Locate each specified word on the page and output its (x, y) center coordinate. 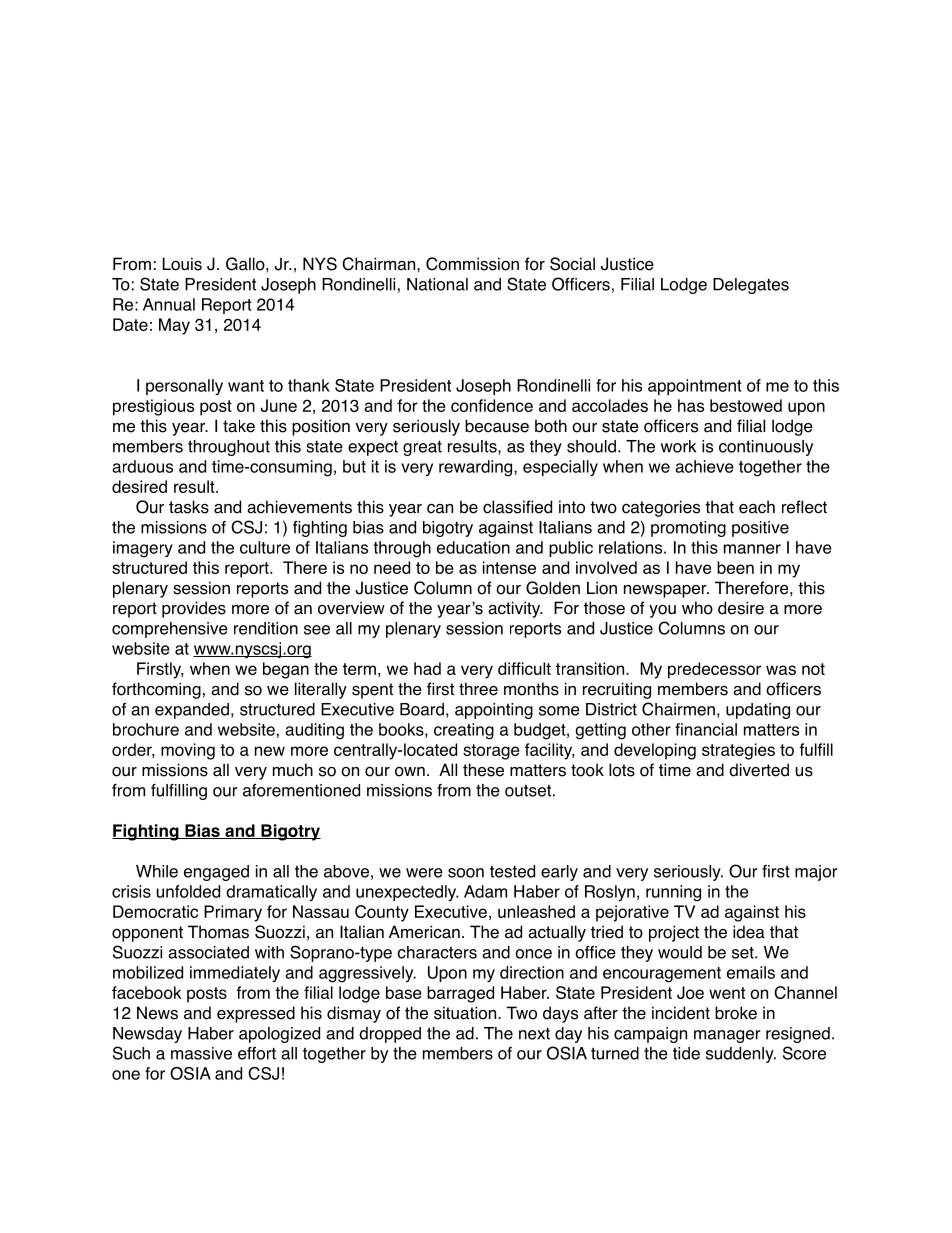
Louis (182, 264)
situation (466, 1013)
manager (727, 1036)
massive (201, 1053)
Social (572, 264)
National (437, 284)
